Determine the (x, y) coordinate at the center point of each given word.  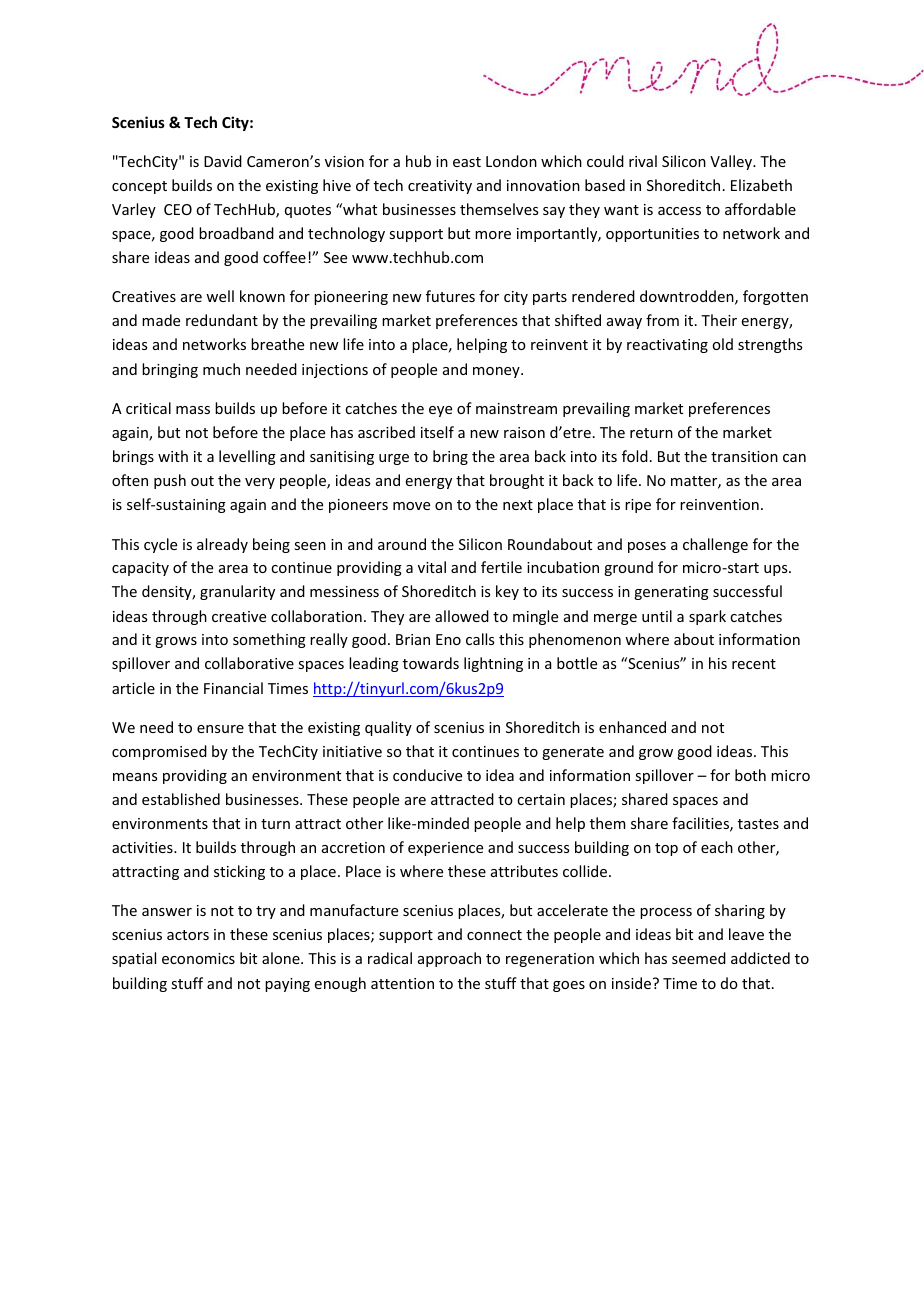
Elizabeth (761, 185)
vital (432, 567)
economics (198, 958)
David (223, 161)
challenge (715, 545)
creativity (440, 187)
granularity (237, 592)
